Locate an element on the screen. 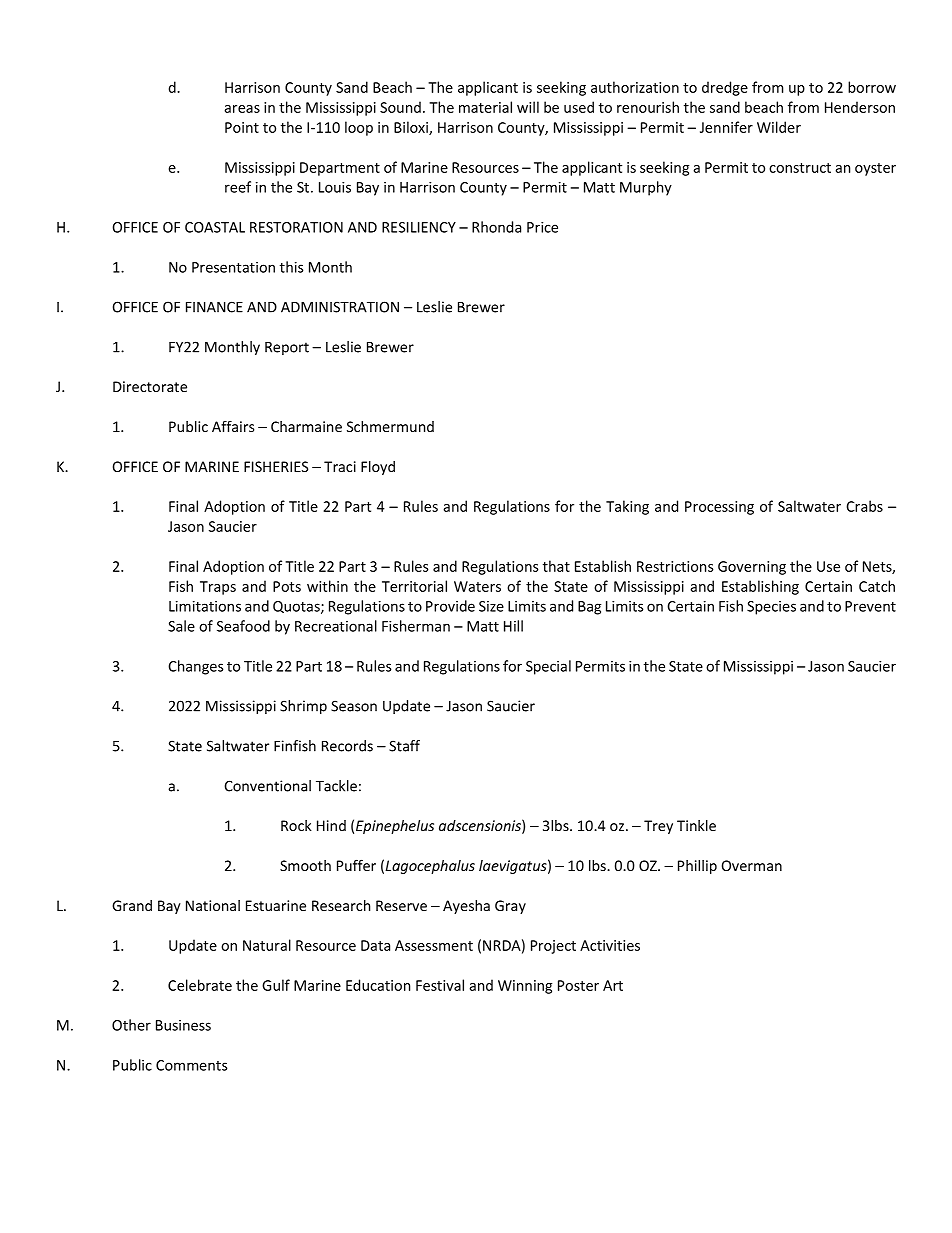 This screenshot has height=1233, width=952. Traps is located at coordinates (218, 588).
